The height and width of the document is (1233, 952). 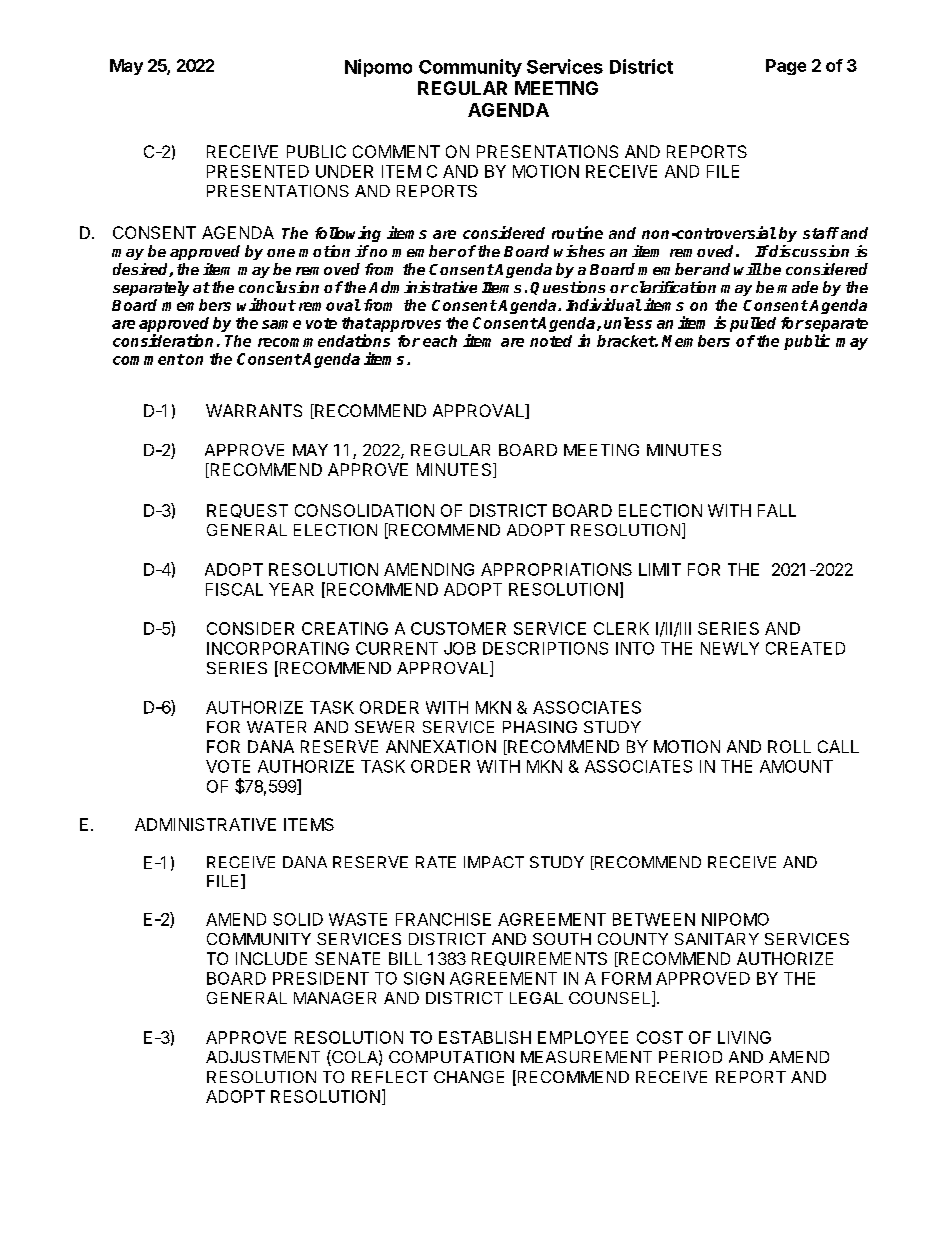 I want to click on APPROPRIATIONS, so click(x=556, y=569).
